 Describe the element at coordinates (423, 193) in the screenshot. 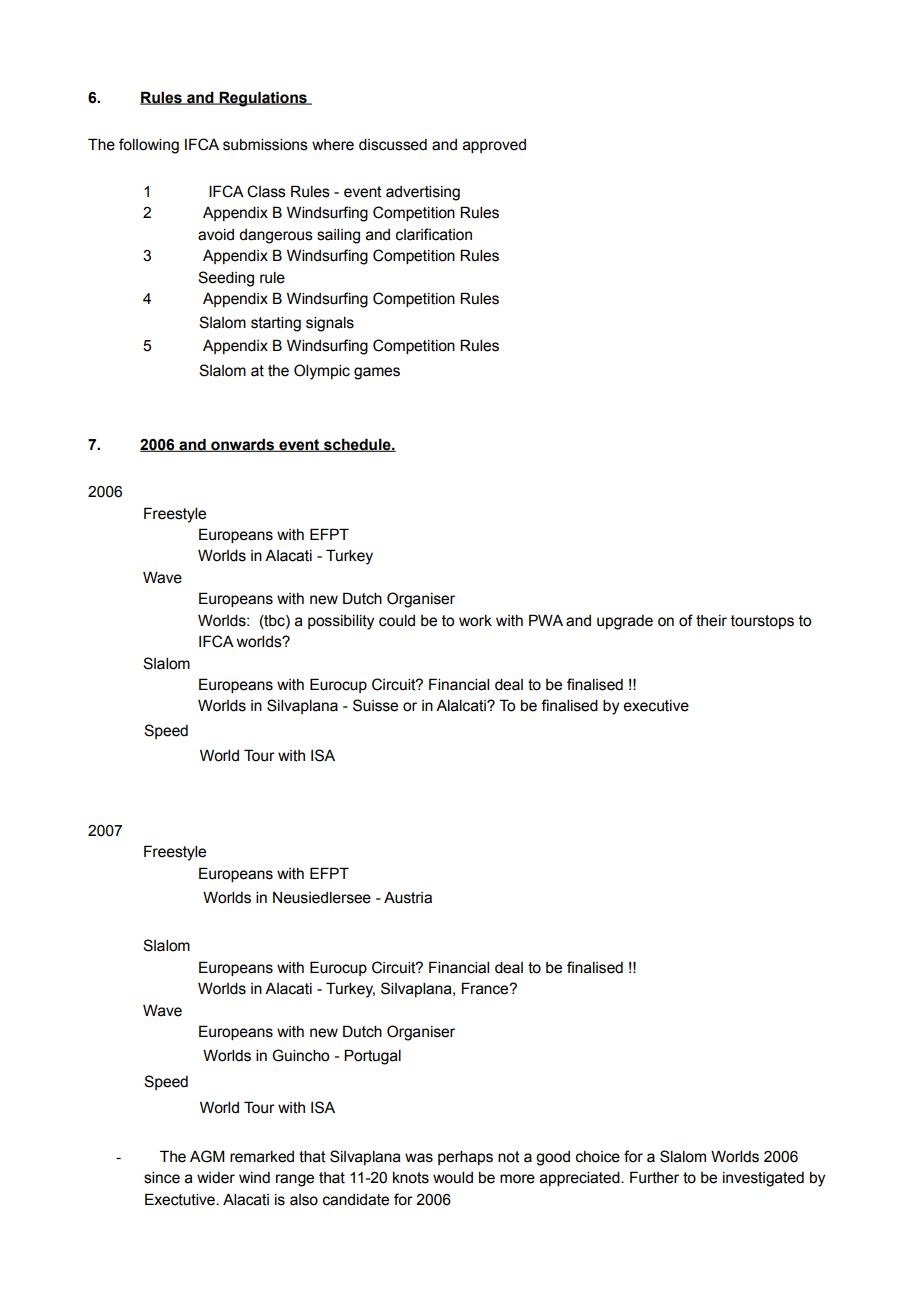

I see `advertising` at that location.
